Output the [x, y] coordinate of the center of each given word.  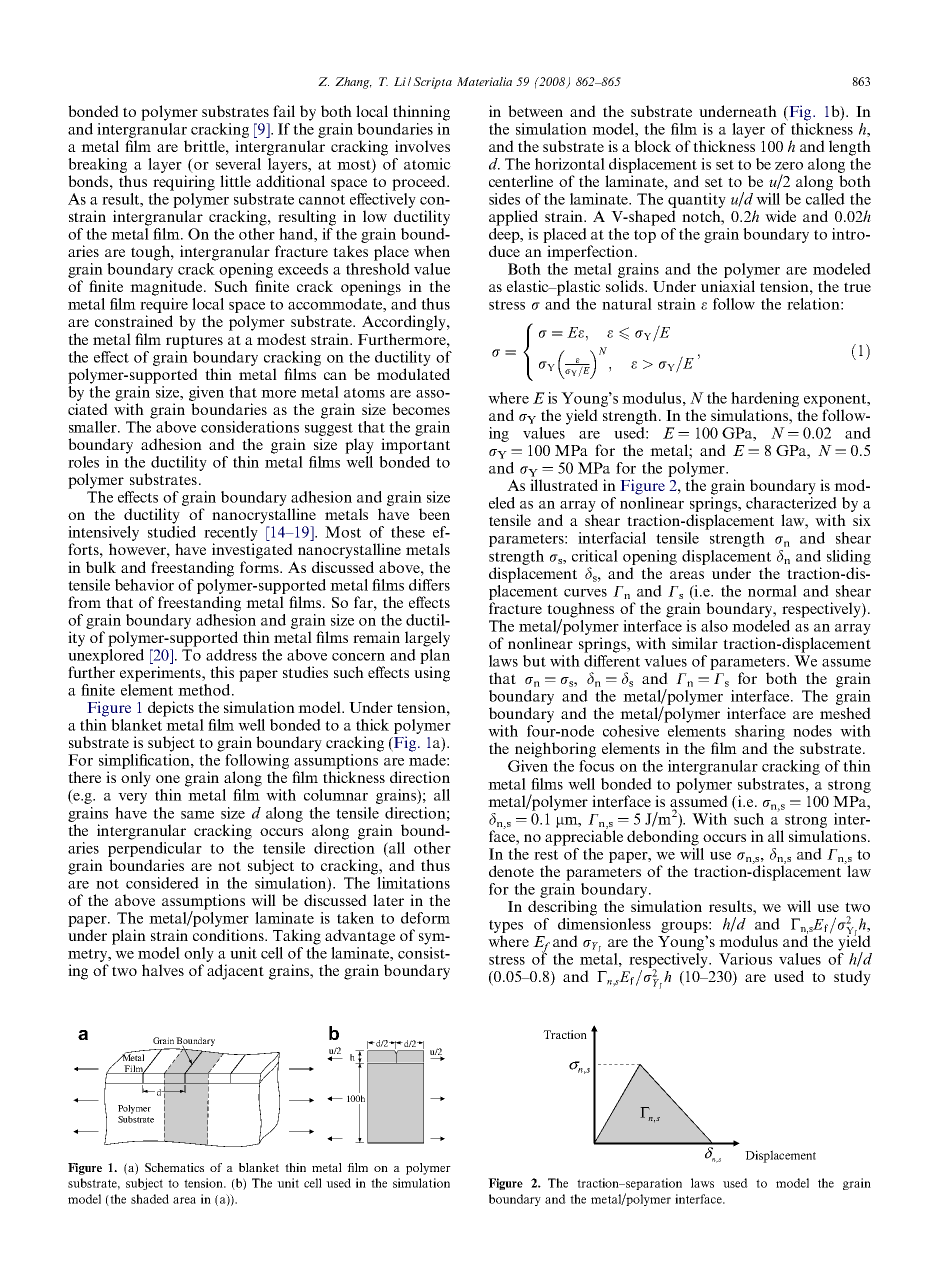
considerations [250, 427]
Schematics [174, 1167]
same [197, 815]
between [535, 111]
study [852, 978]
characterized [791, 503]
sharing [760, 734]
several [238, 164]
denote [511, 871]
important [415, 446]
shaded [150, 1199]
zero [789, 166]
